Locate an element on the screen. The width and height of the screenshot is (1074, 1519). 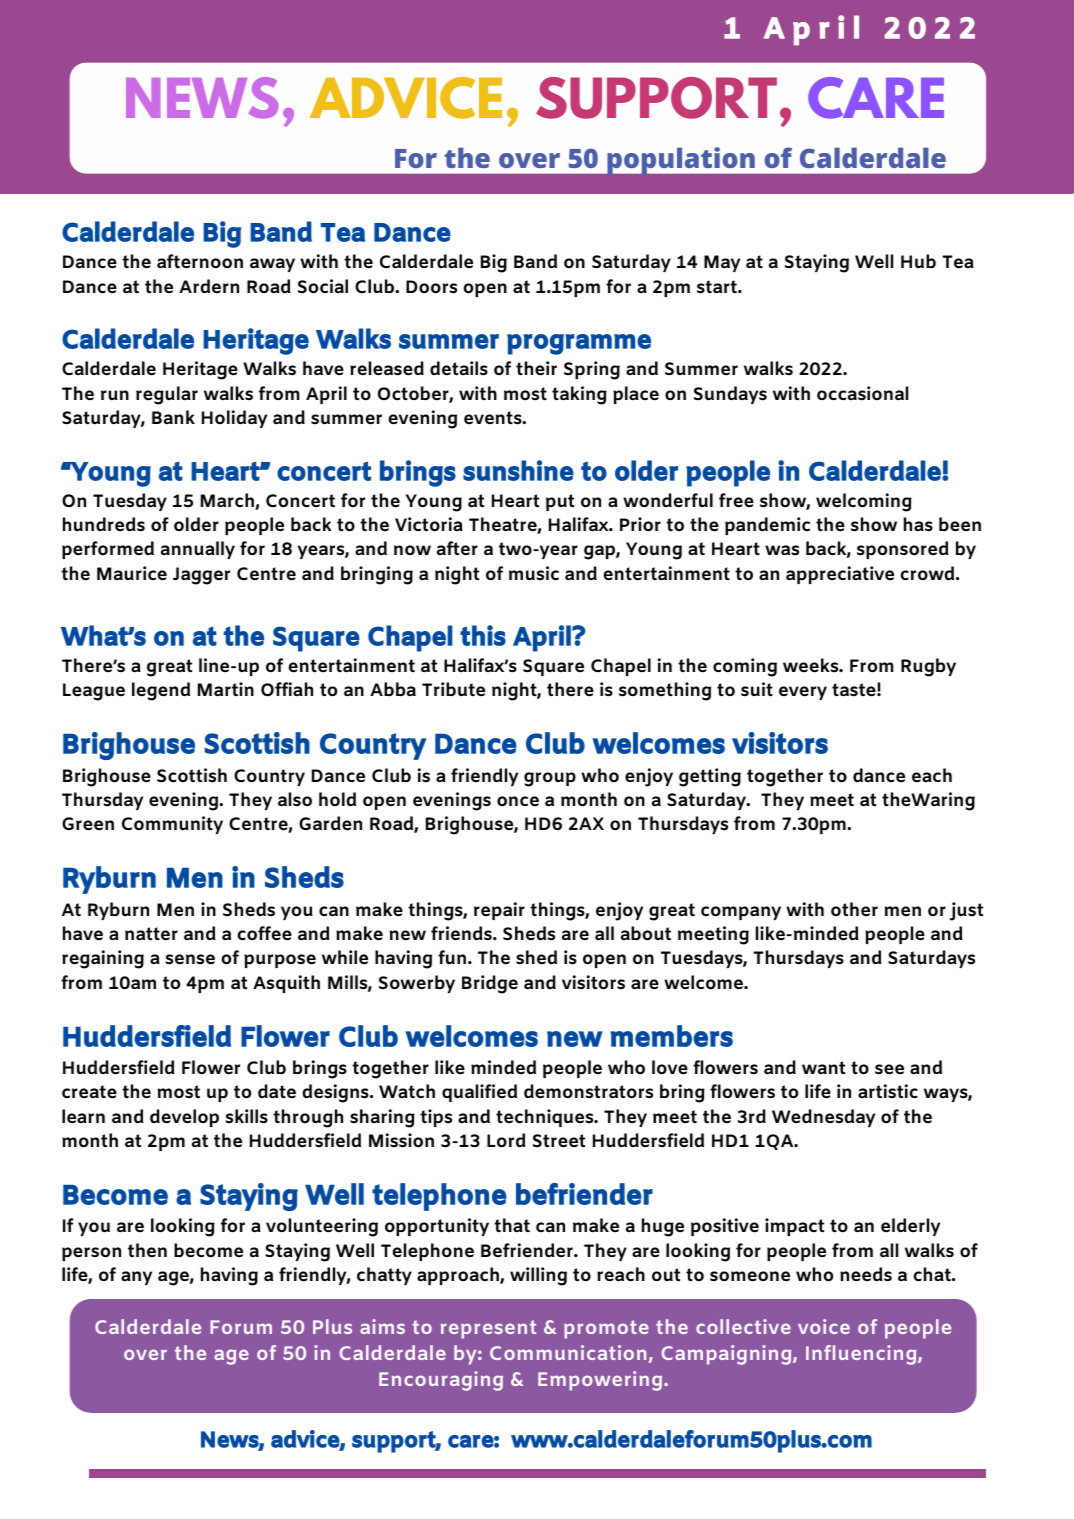
Hub is located at coordinates (918, 261).
